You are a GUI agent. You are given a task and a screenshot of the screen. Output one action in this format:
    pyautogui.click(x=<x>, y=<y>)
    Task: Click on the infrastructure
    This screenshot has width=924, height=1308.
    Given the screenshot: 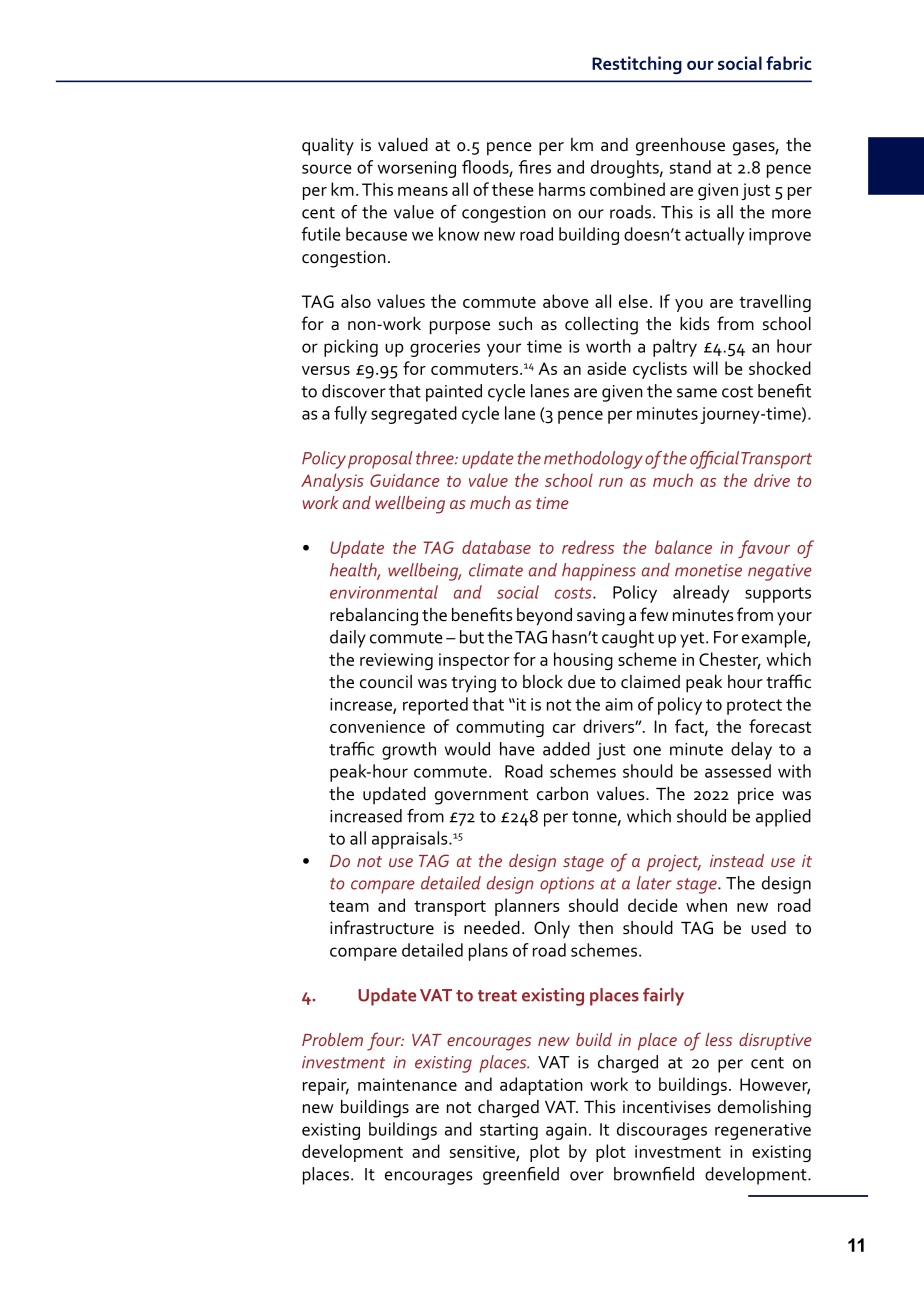 What is the action you would take?
    pyautogui.click(x=382, y=927)
